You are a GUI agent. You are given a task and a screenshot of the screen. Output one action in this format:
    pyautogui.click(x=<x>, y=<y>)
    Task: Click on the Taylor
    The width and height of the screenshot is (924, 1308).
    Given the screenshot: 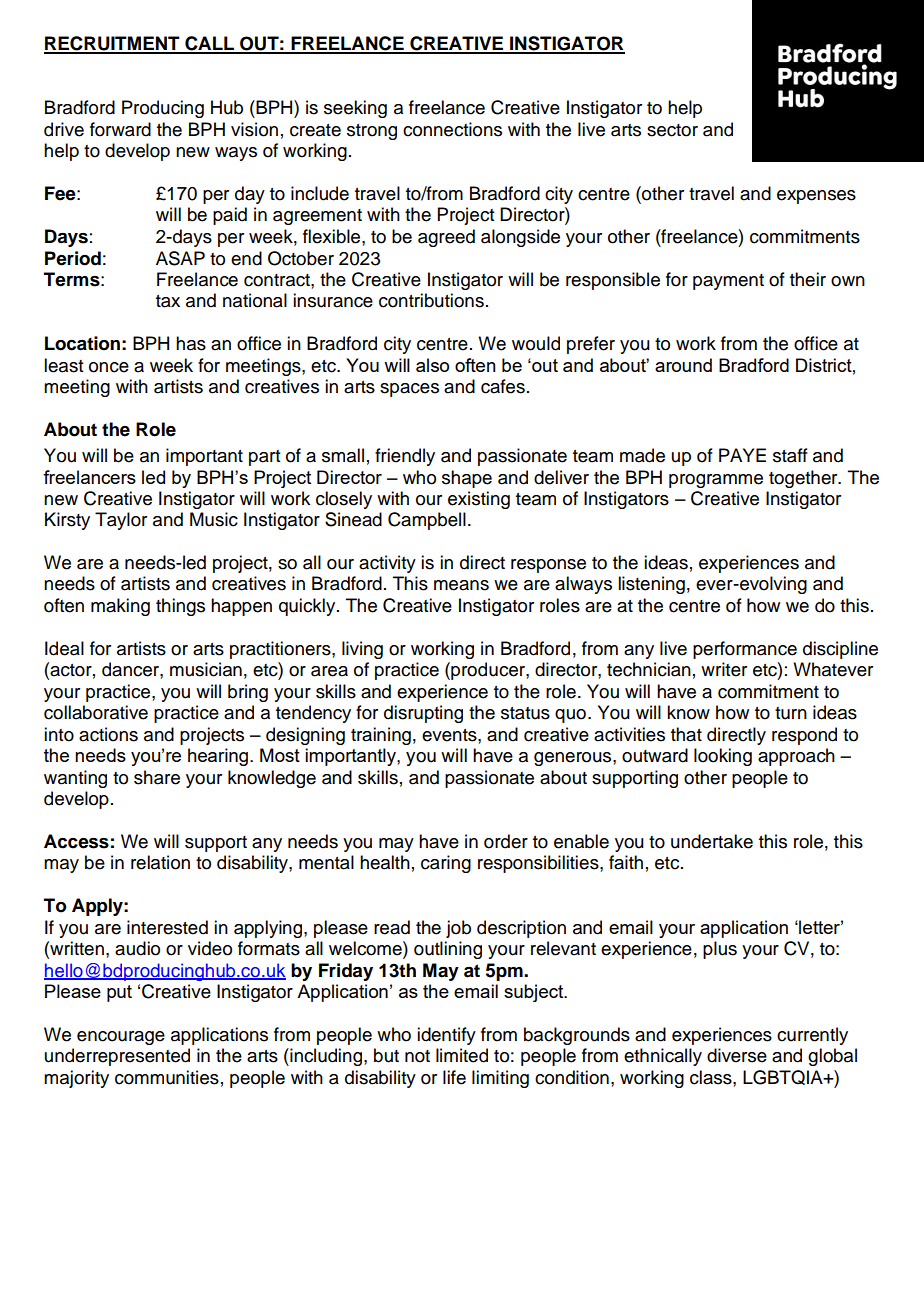 What is the action you would take?
    pyautogui.click(x=121, y=521)
